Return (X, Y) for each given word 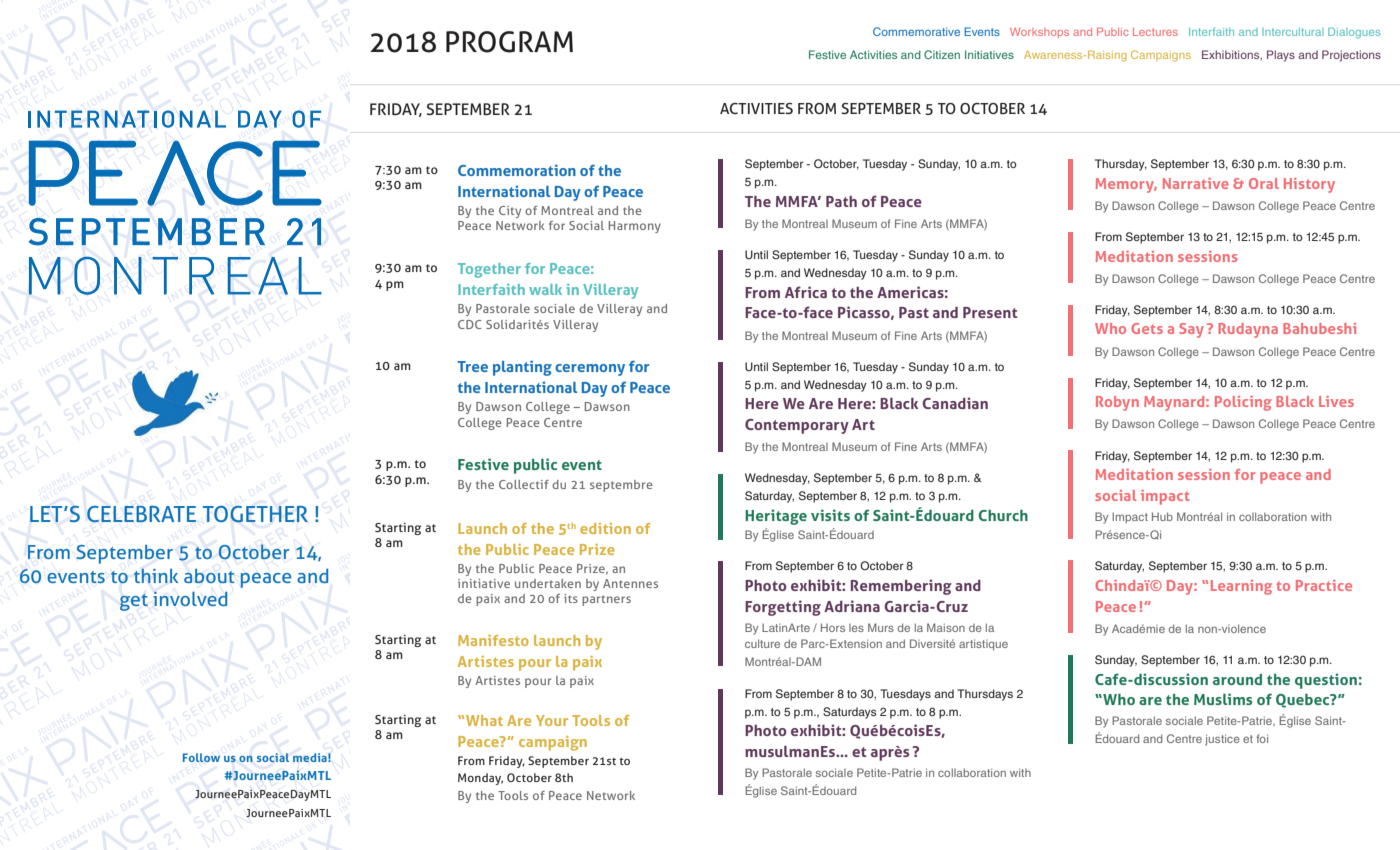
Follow (201, 757)
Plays (1281, 56)
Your (552, 720)
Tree (473, 366)
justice (1222, 740)
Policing (1243, 403)
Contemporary (797, 426)
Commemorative (916, 31)
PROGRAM (509, 42)
